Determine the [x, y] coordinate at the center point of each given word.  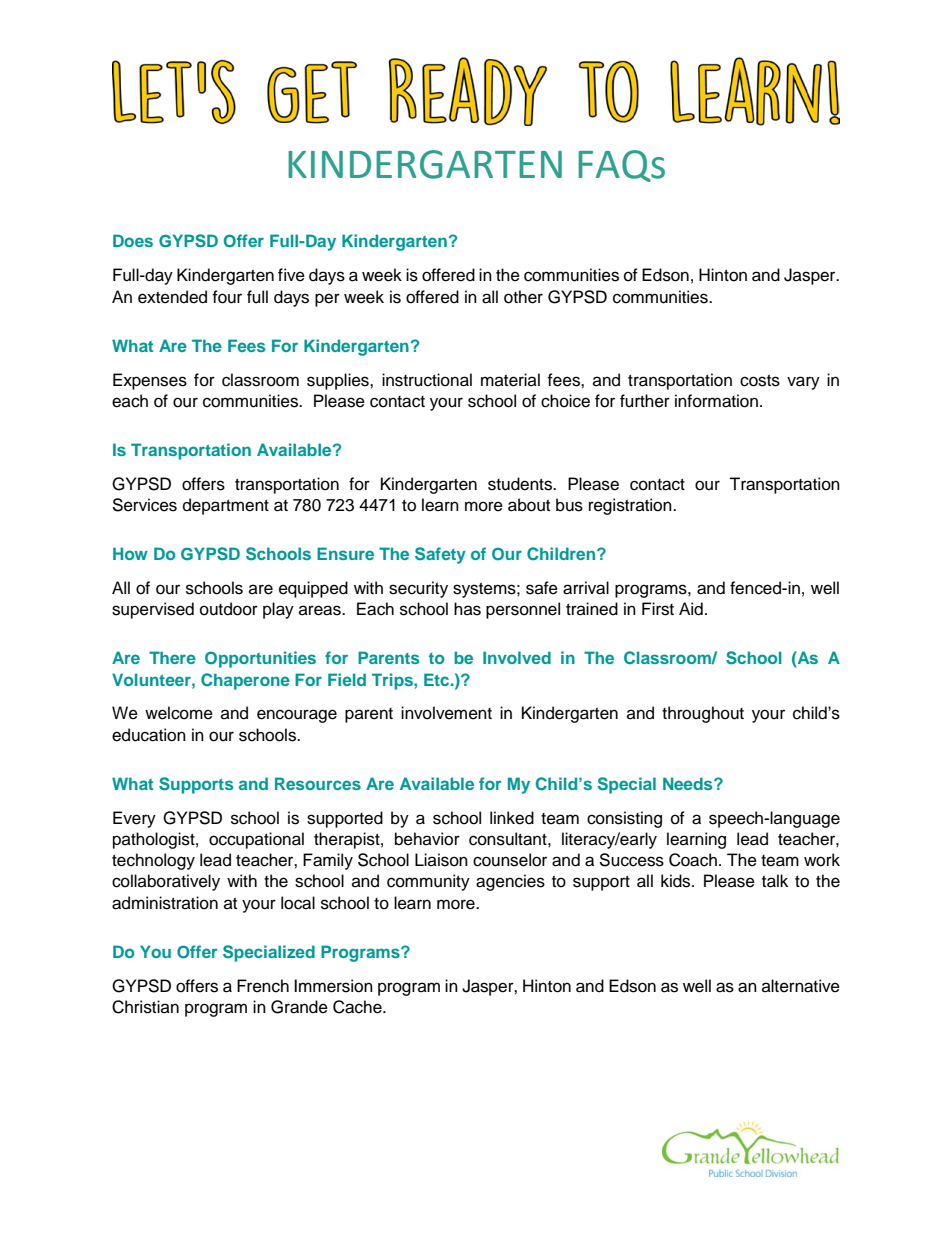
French [263, 986]
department [226, 506]
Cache [358, 1007]
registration [631, 506]
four [227, 297]
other [523, 297]
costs [760, 381]
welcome [179, 713]
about [529, 505]
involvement [446, 713]
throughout [703, 714]
